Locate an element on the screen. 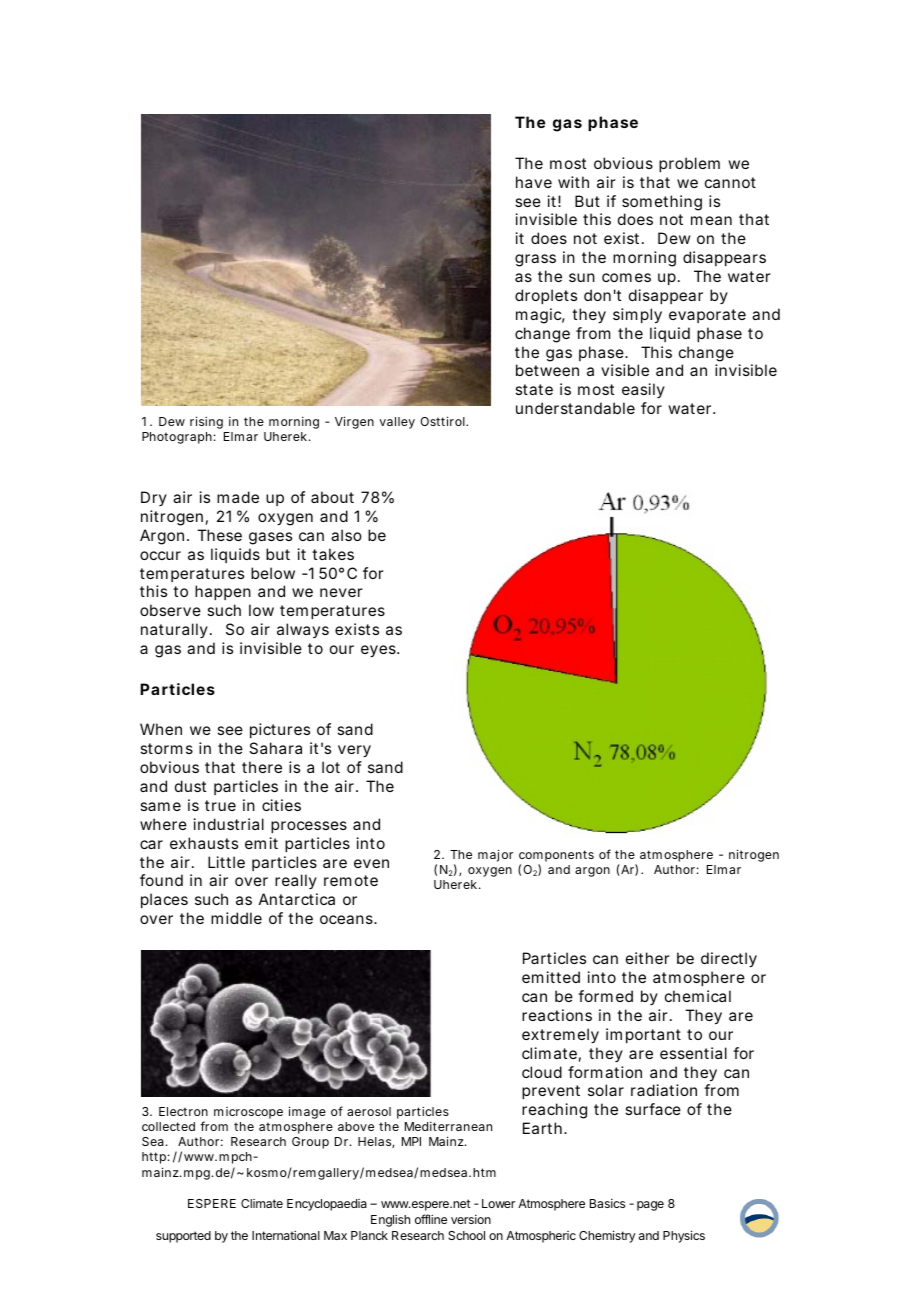 This screenshot has width=924, height=1308. middle is located at coordinates (236, 918).
